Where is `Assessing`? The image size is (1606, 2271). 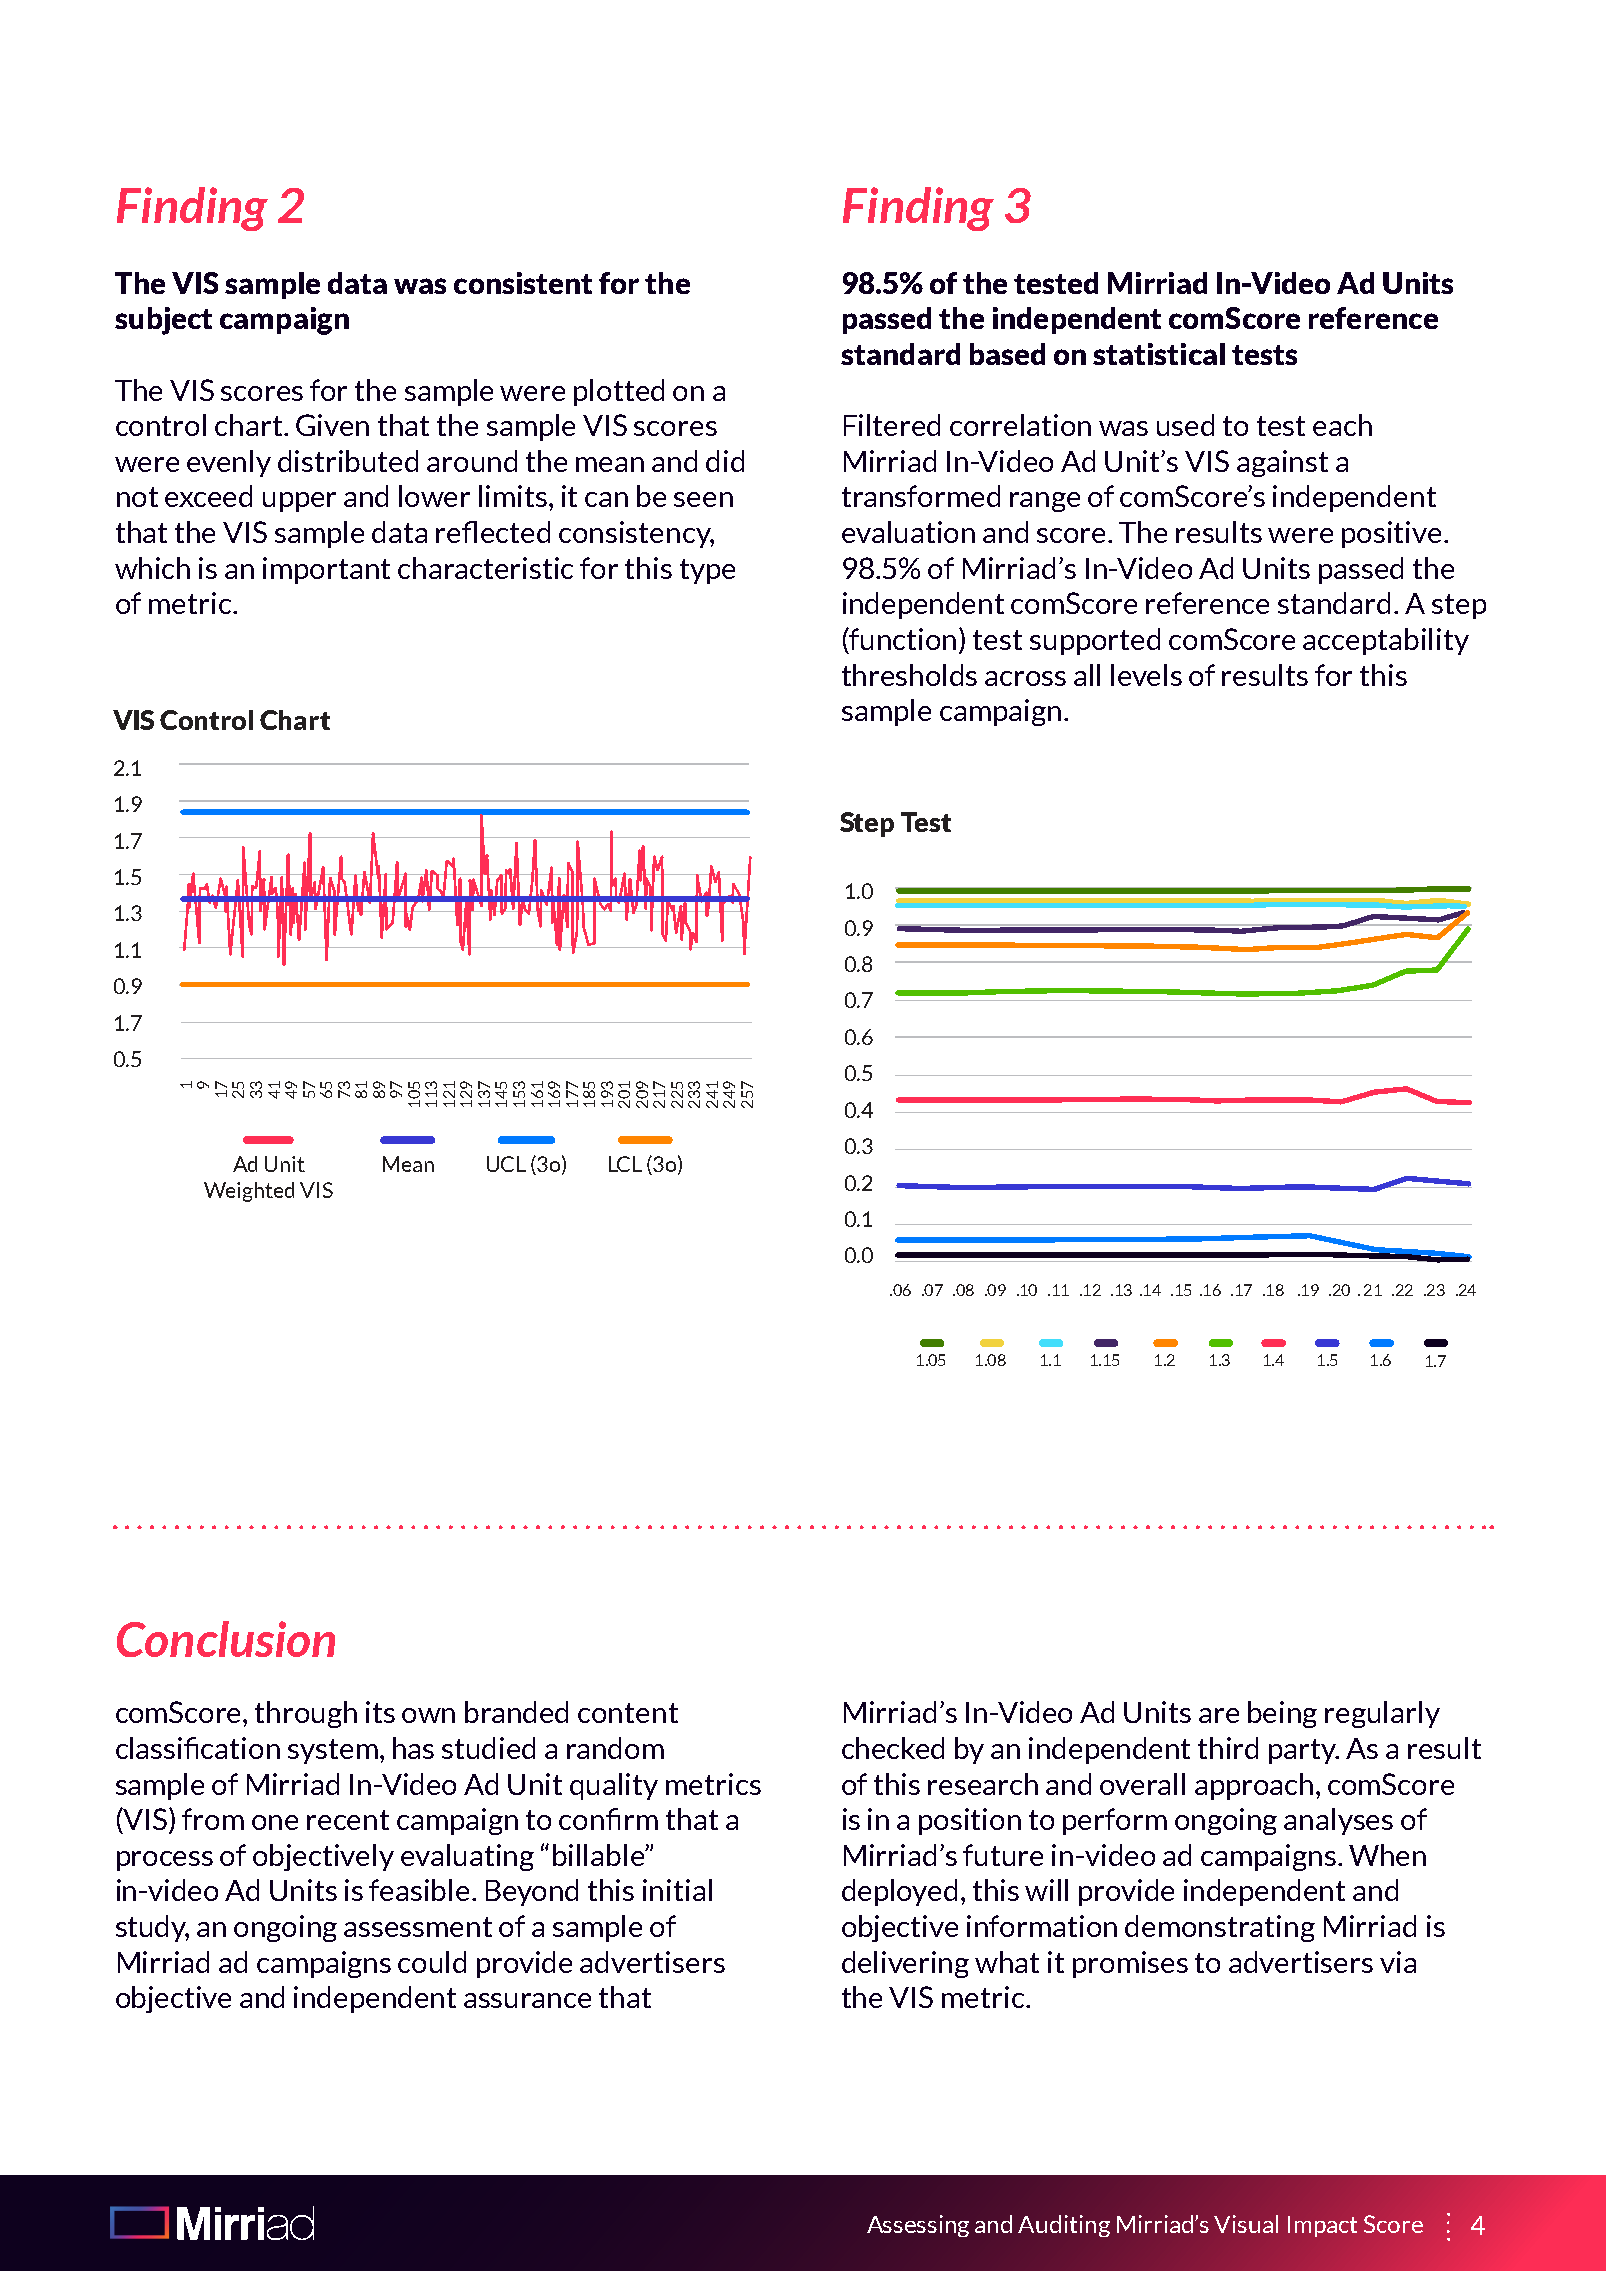 Assessing is located at coordinates (918, 2226).
